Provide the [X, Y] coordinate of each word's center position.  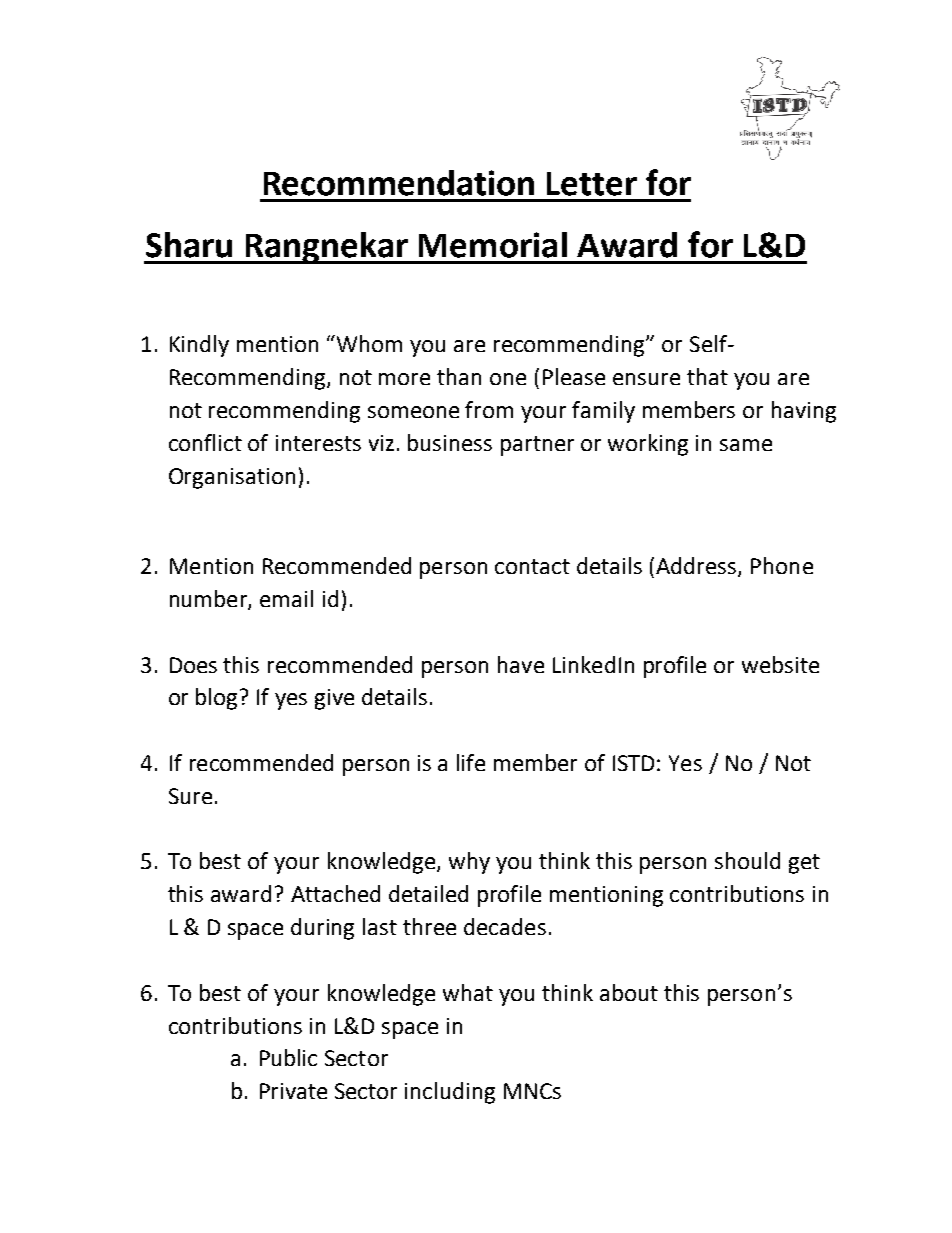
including [450, 1093]
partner [537, 446]
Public [288, 1057]
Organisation [232, 478]
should [747, 860]
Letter [592, 184]
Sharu [189, 245]
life [471, 762]
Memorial [493, 245]
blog [218, 699]
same [746, 445]
